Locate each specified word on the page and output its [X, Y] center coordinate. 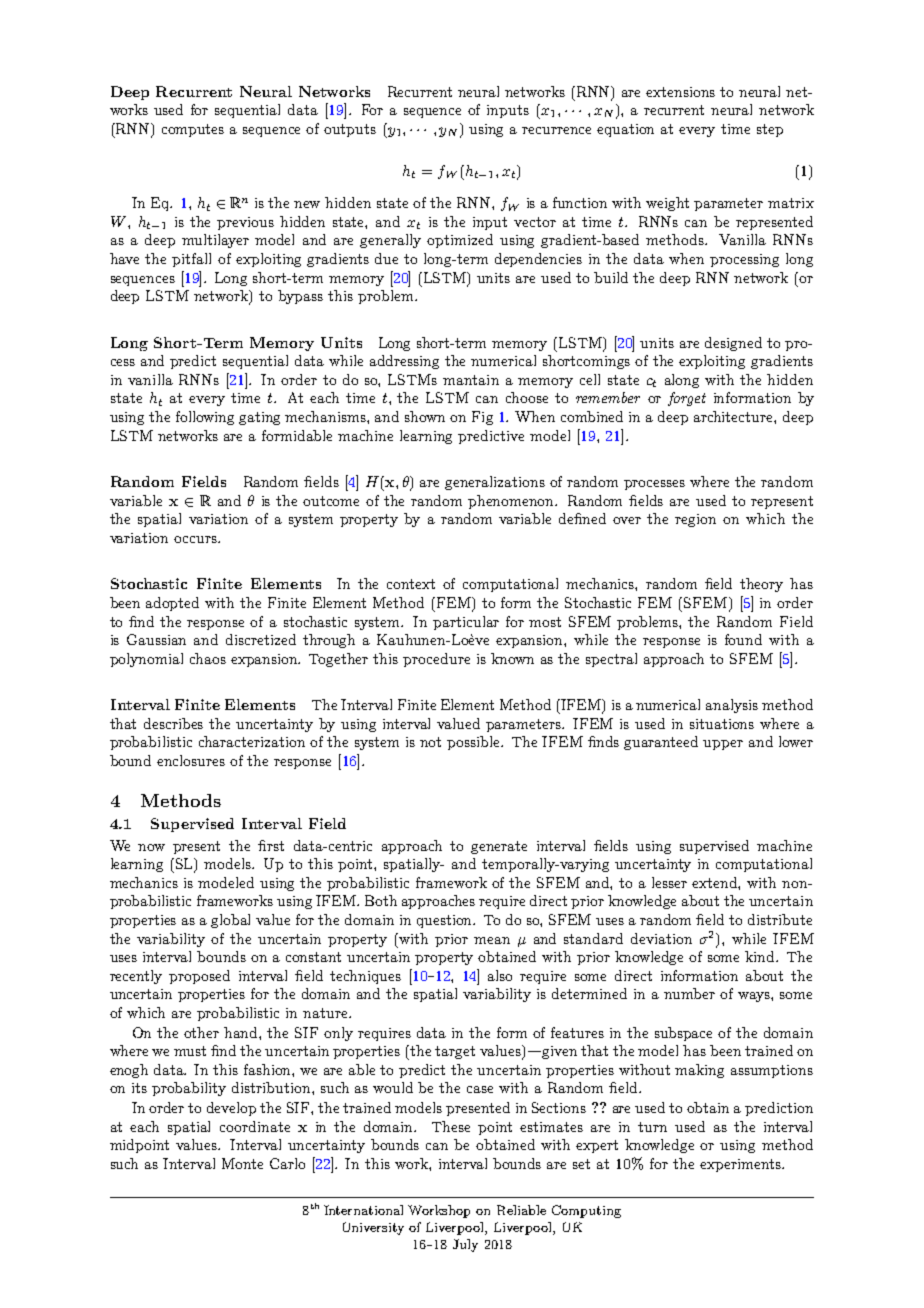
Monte [242, 1163]
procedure [436, 660]
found [743, 639]
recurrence [556, 130]
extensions [680, 92]
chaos [208, 658]
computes [193, 130]
